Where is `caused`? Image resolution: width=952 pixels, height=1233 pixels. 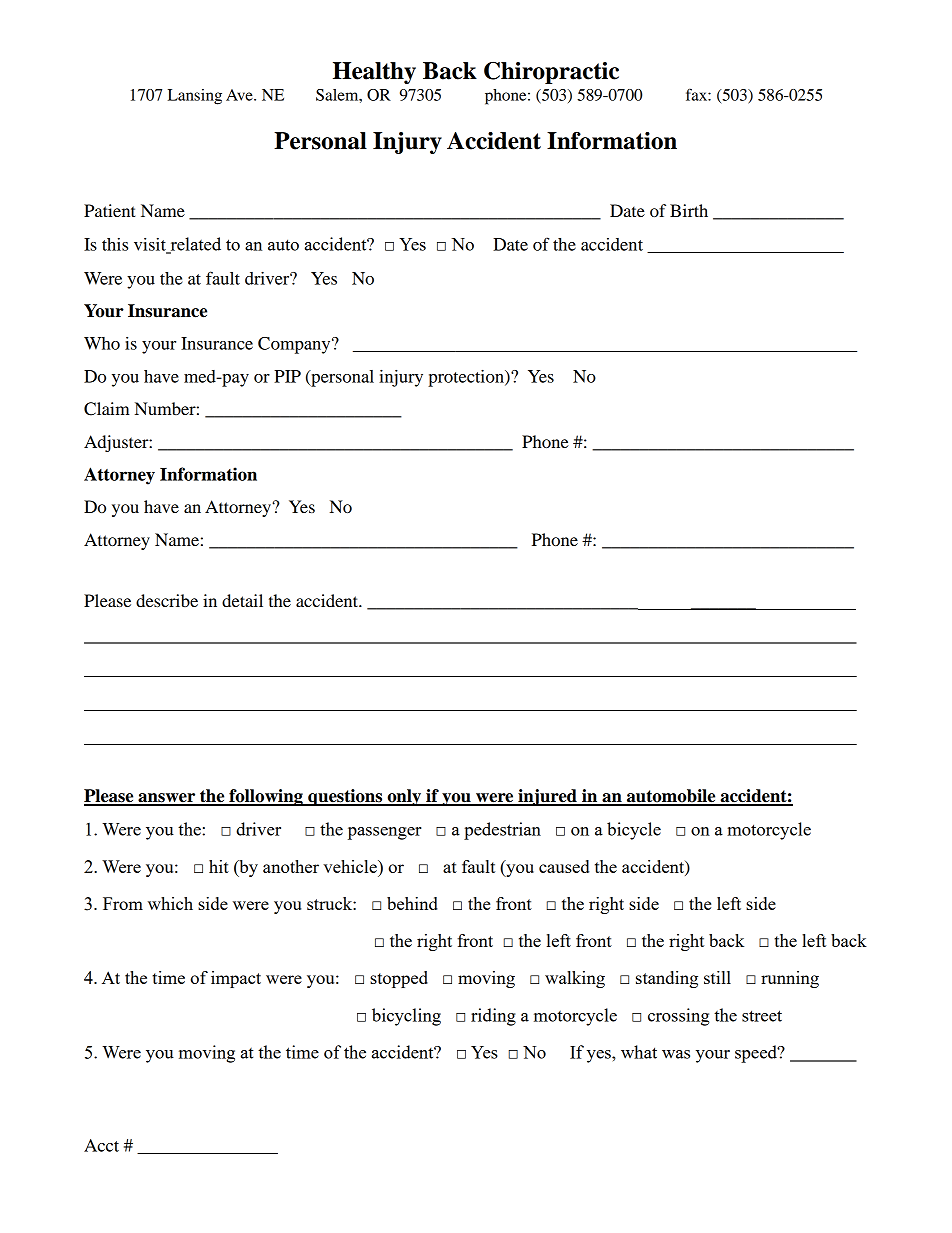 caused is located at coordinates (564, 866).
